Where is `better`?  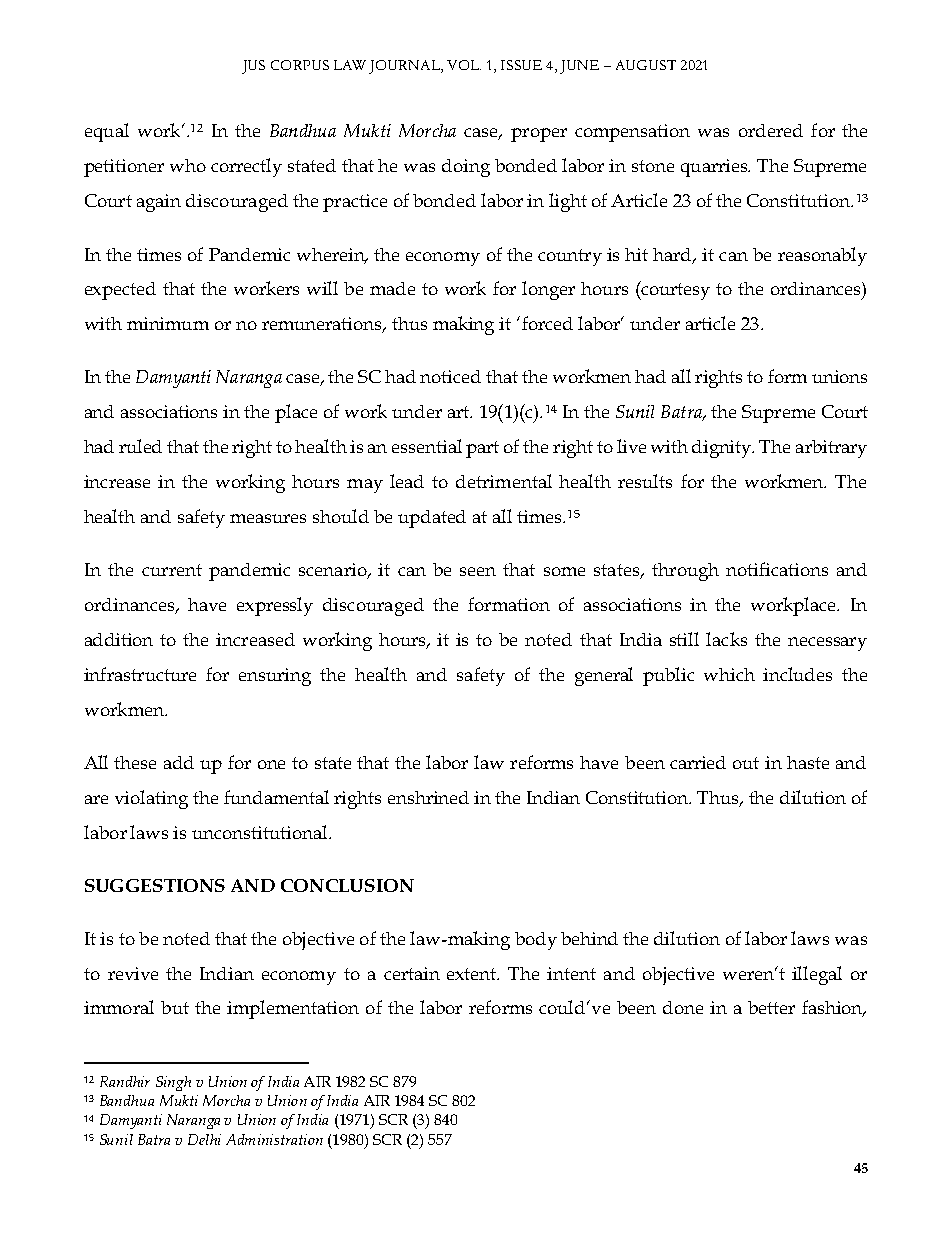
better is located at coordinates (771, 1007).
